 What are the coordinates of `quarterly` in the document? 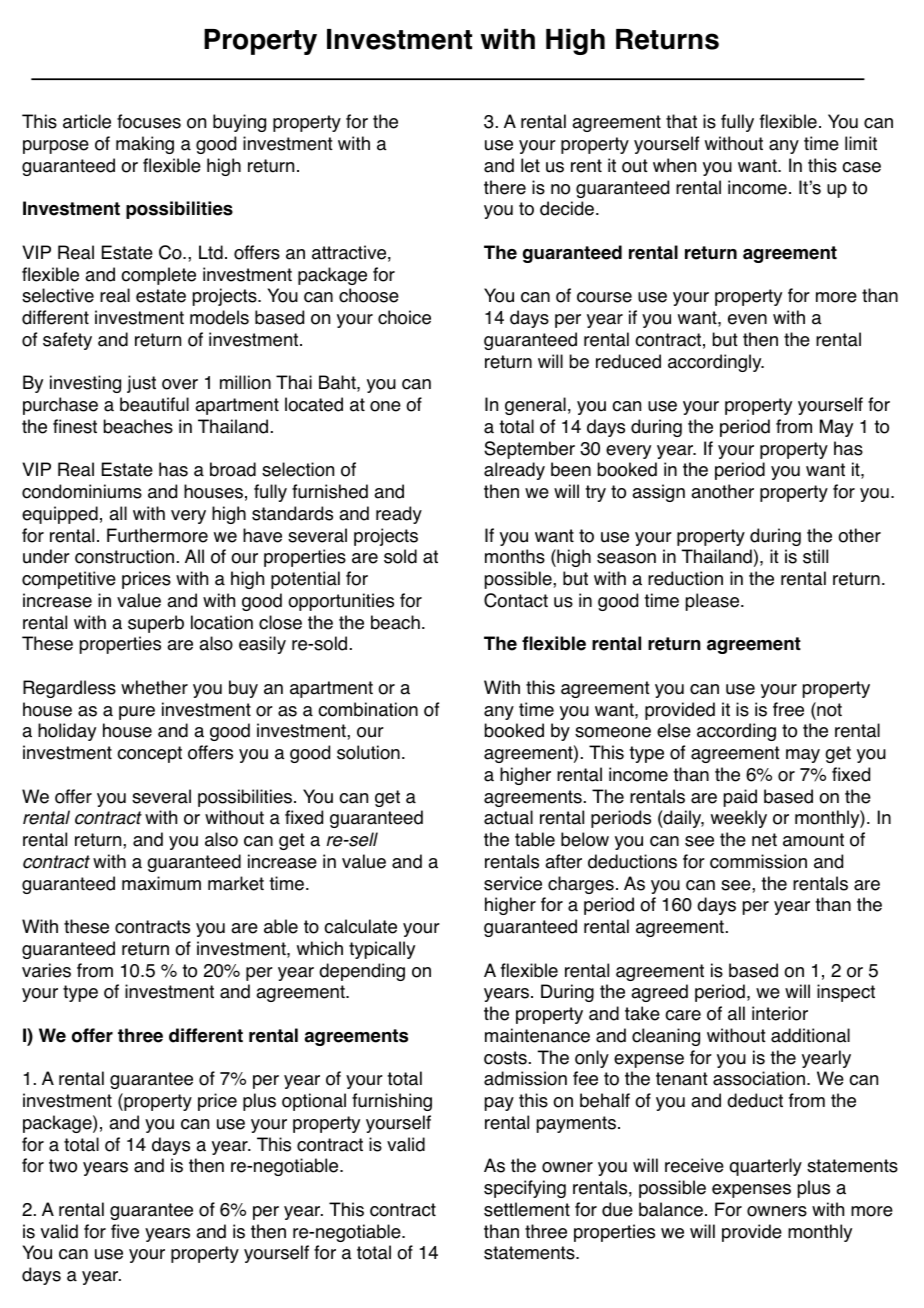 It's located at (766, 1167).
